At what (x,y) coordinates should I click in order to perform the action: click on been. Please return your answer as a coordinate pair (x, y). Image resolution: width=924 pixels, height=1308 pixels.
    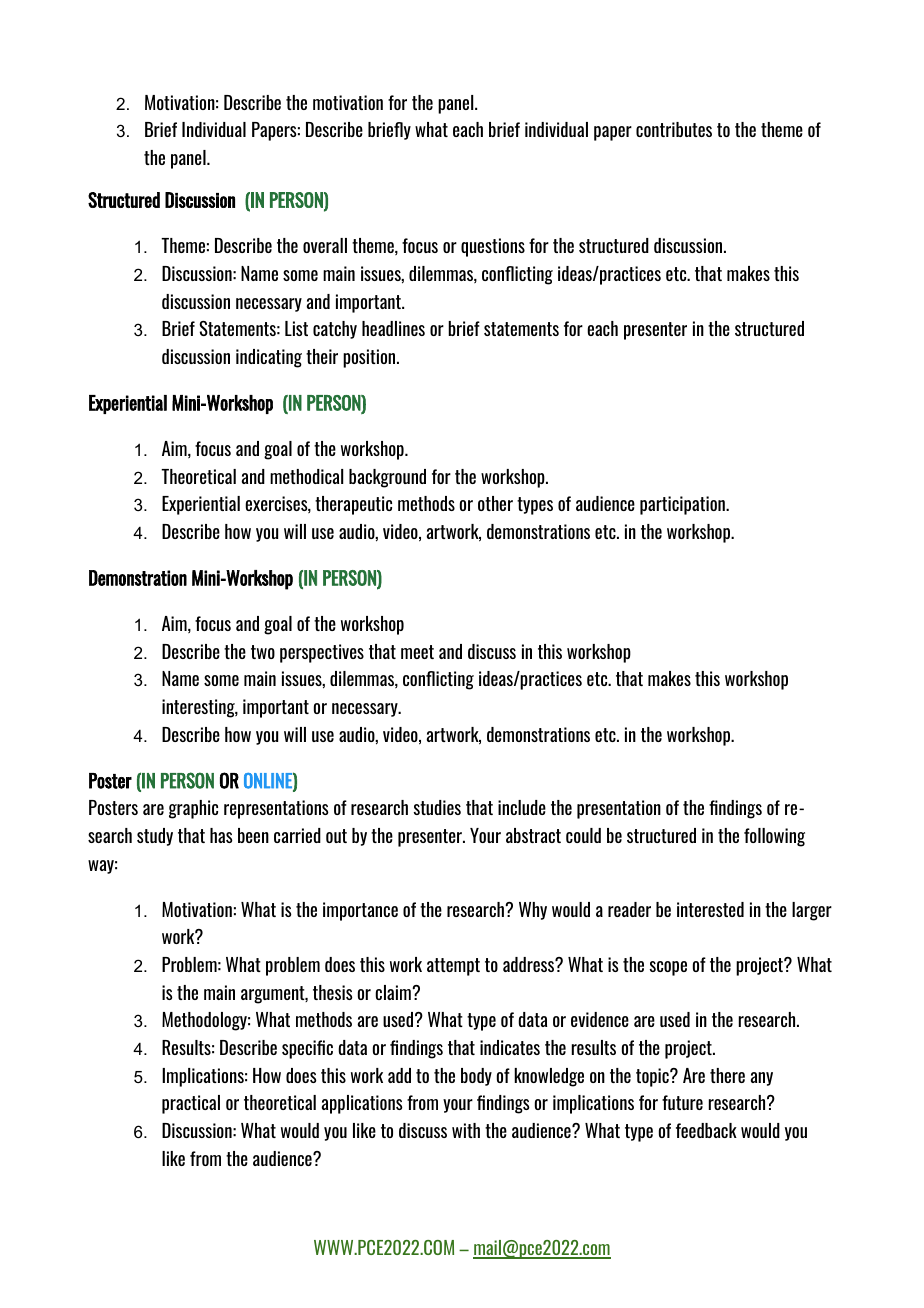
    Looking at the image, I should click on (253, 835).
